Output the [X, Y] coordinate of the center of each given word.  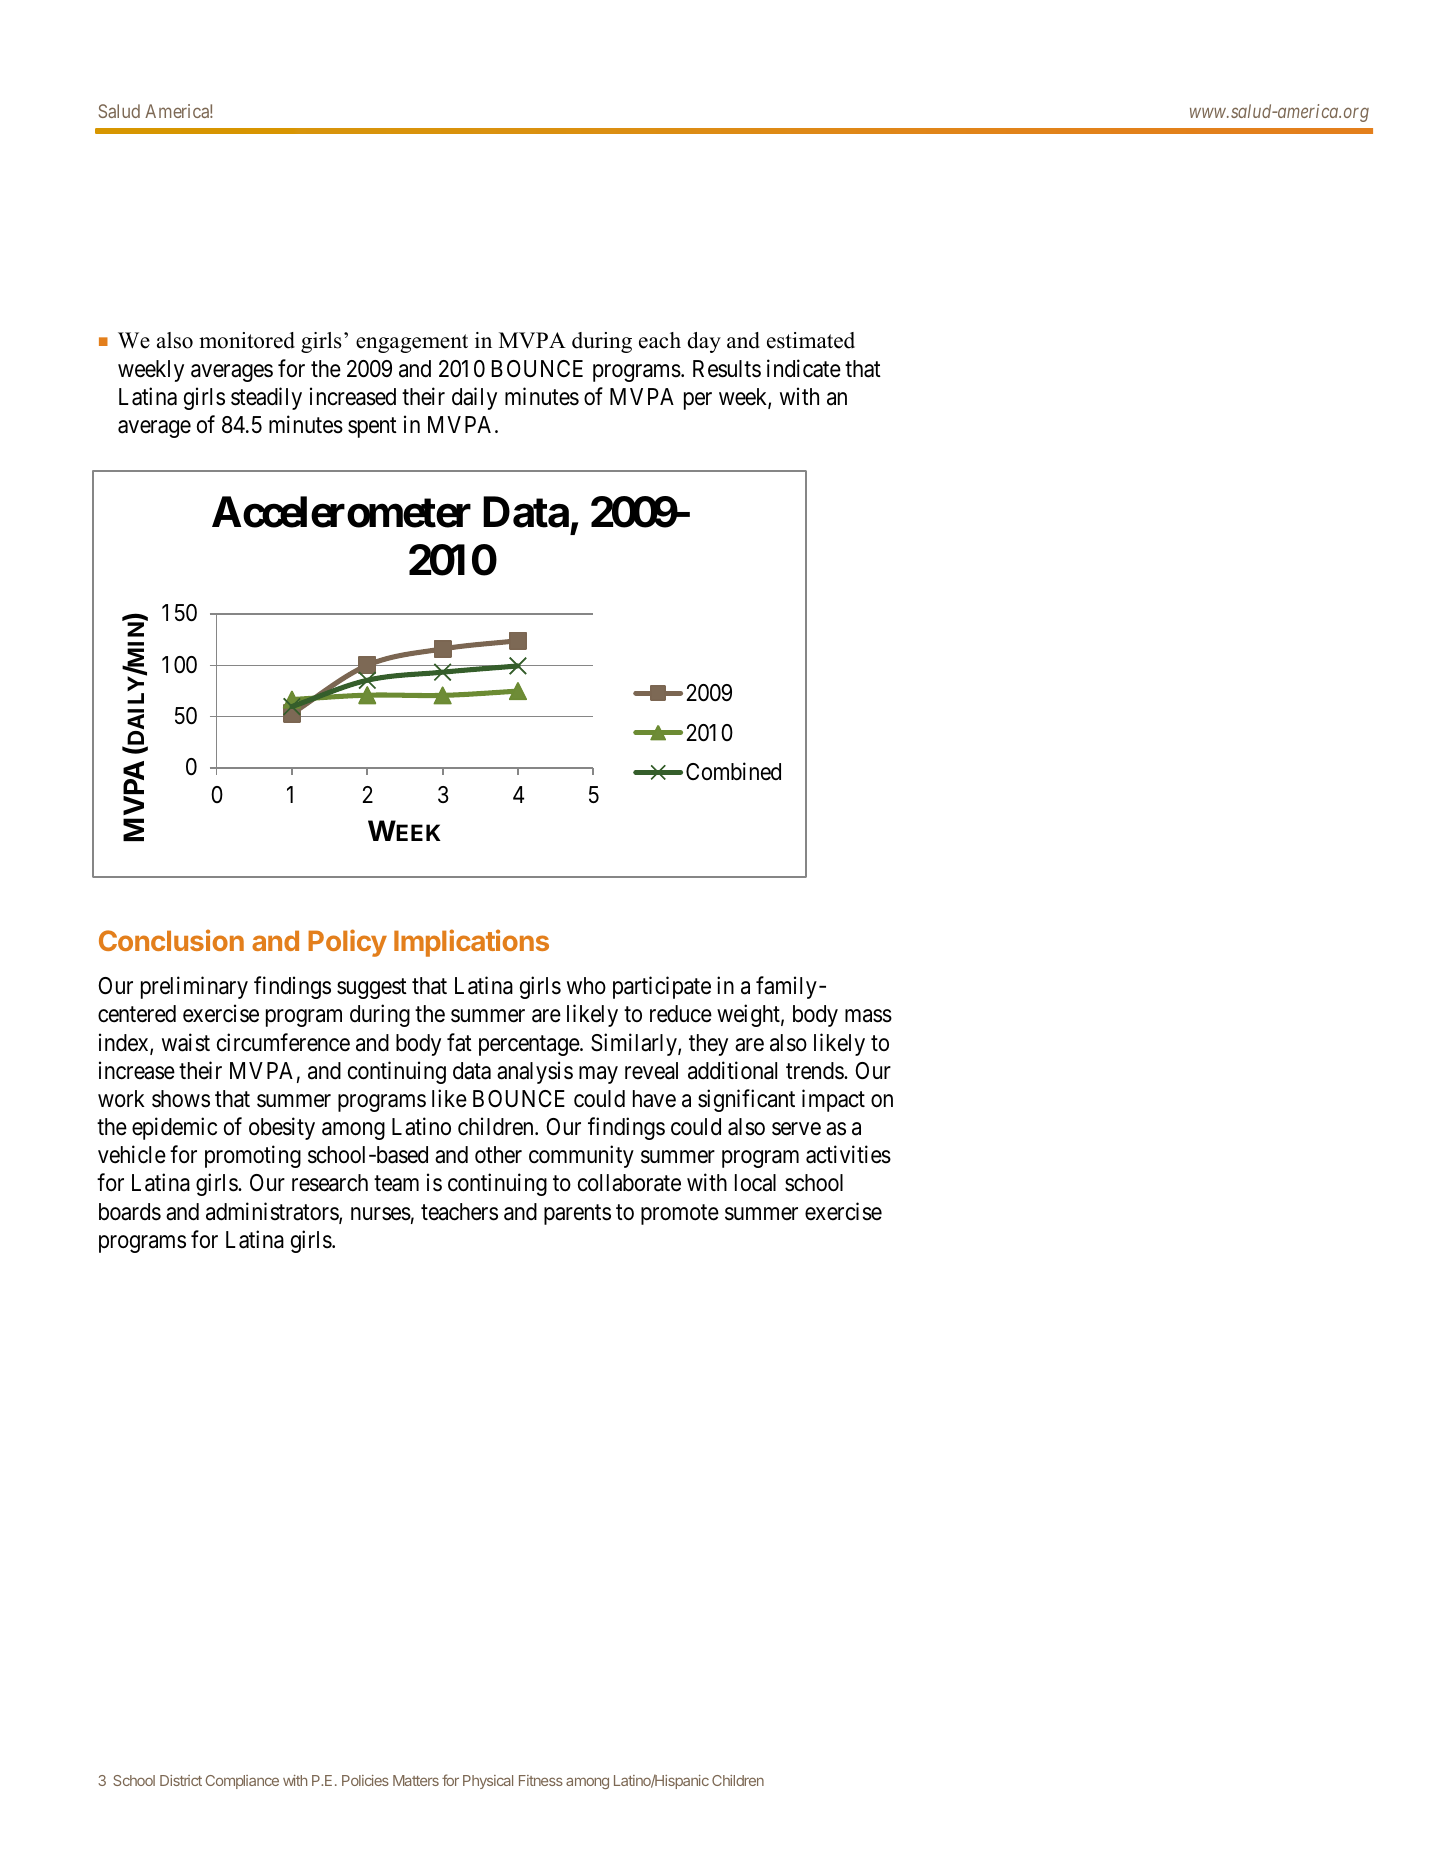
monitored [247, 340]
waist [186, 1042]
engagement [412, 343]
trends [815, 1071]
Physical [488, 1782]
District [181, 1780]
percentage [530, 1045]
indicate [804, 368]
